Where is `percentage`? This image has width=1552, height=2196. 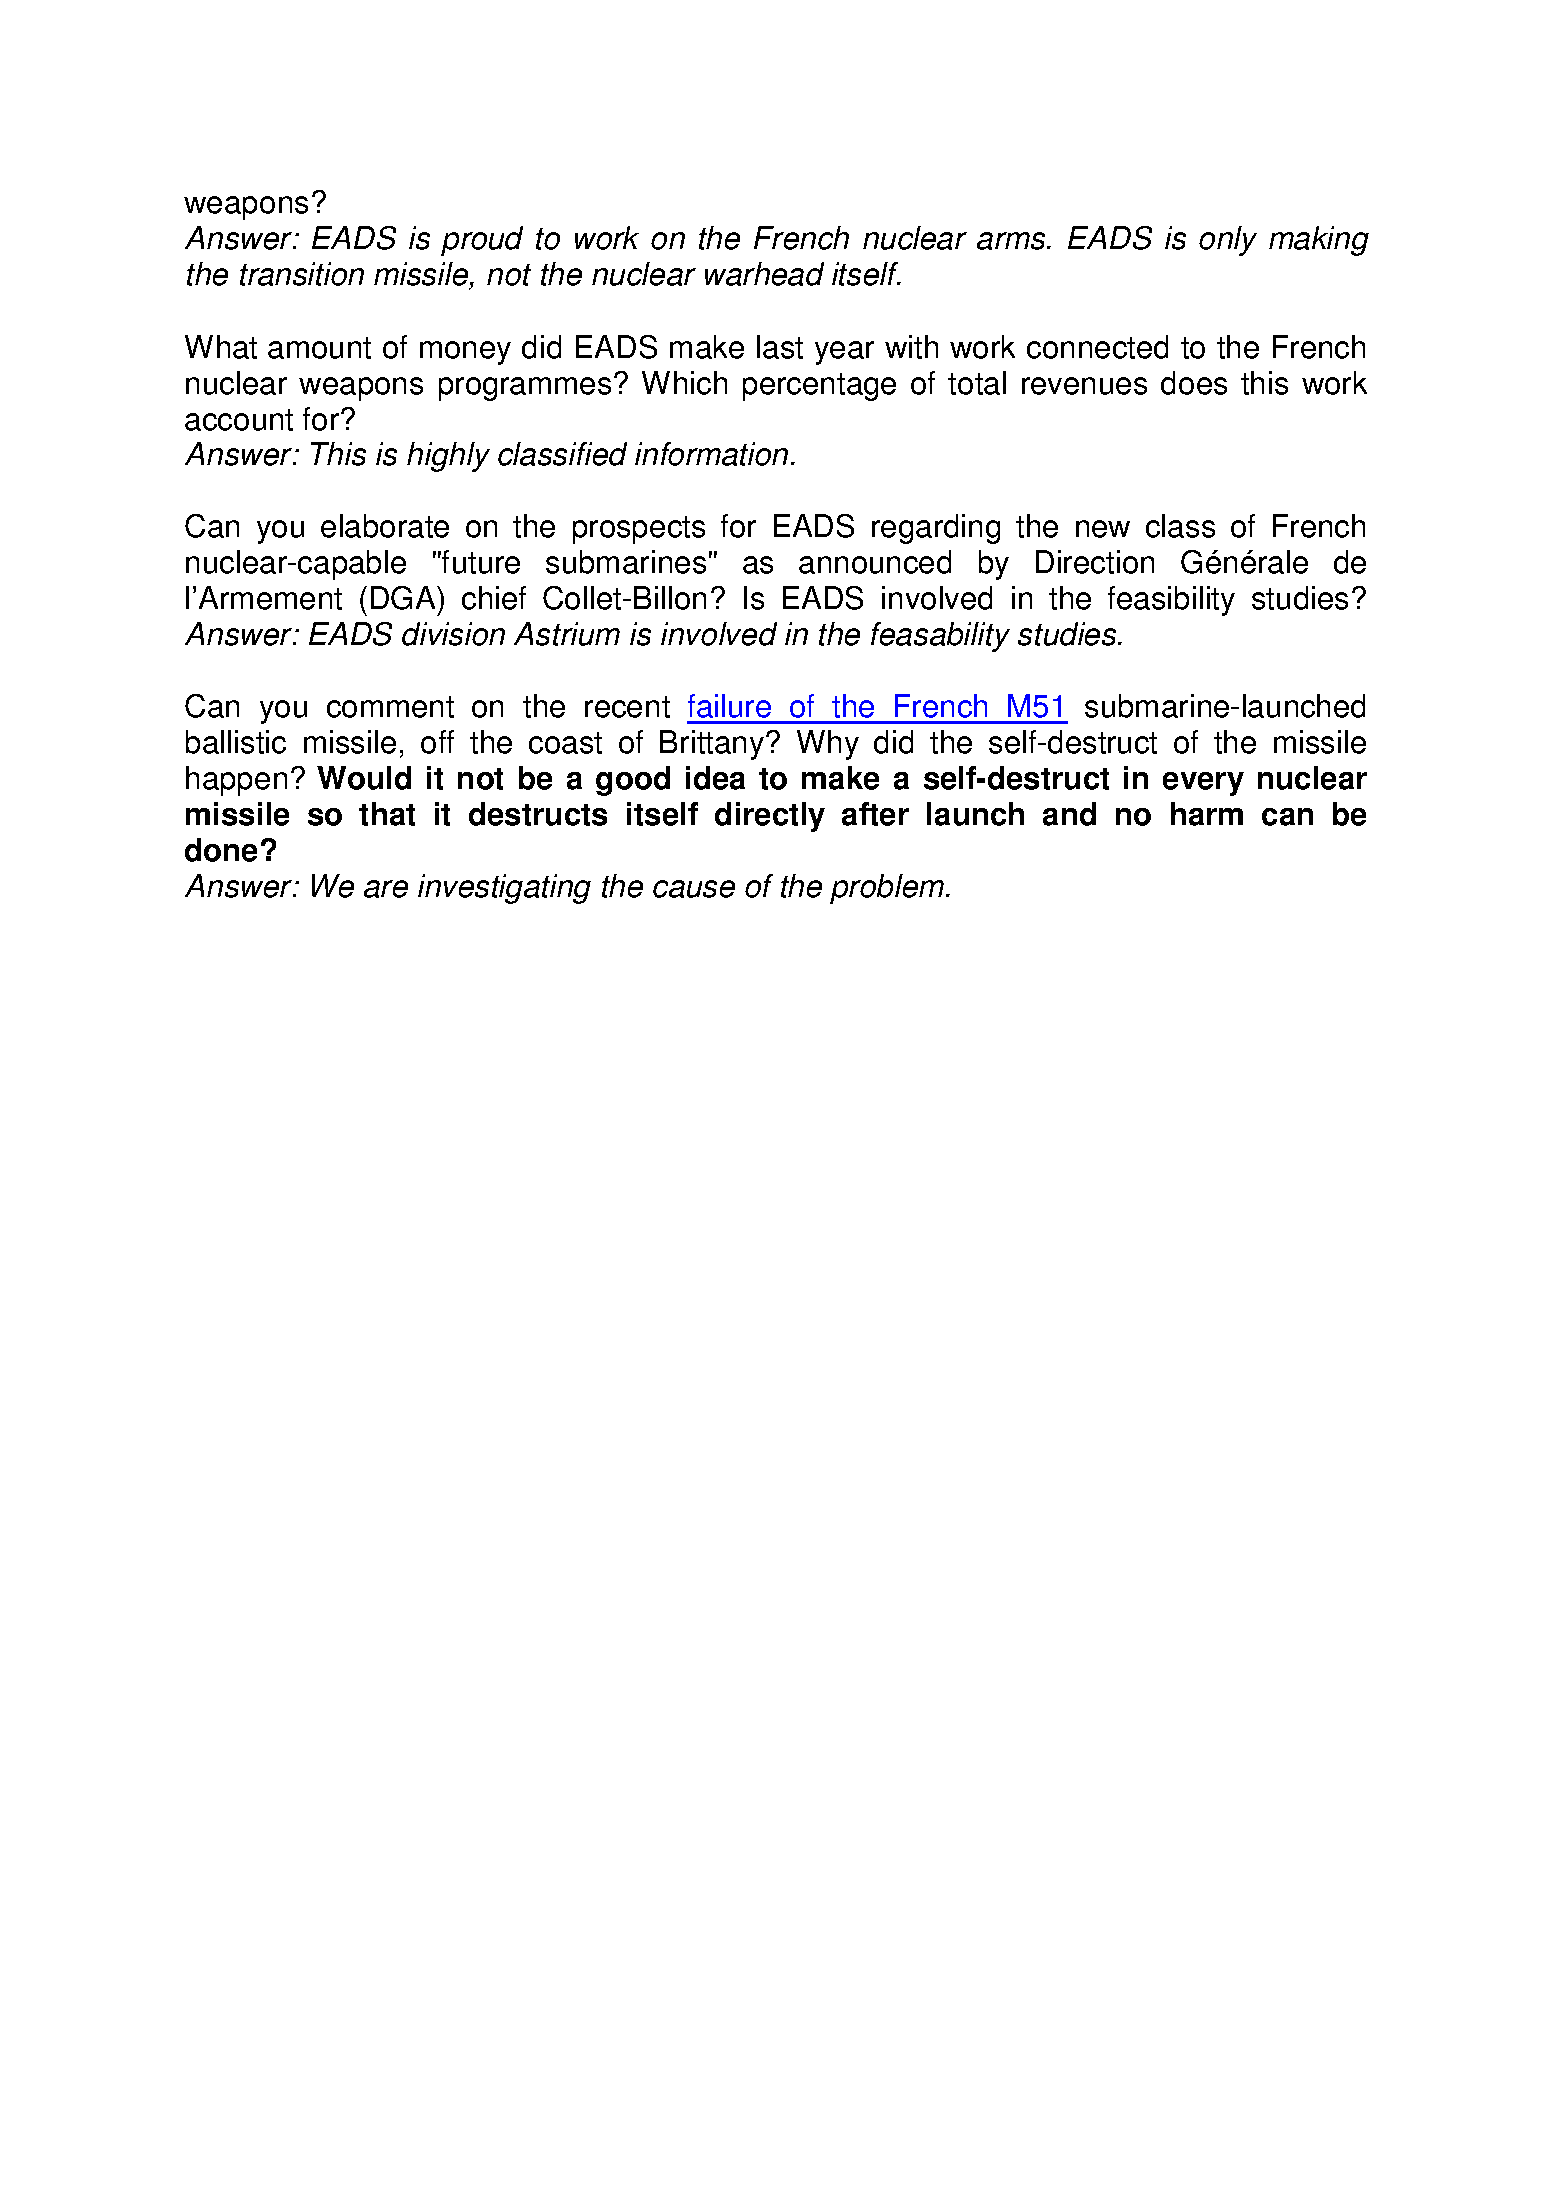 percentage is located at coordinates (819, 387).
